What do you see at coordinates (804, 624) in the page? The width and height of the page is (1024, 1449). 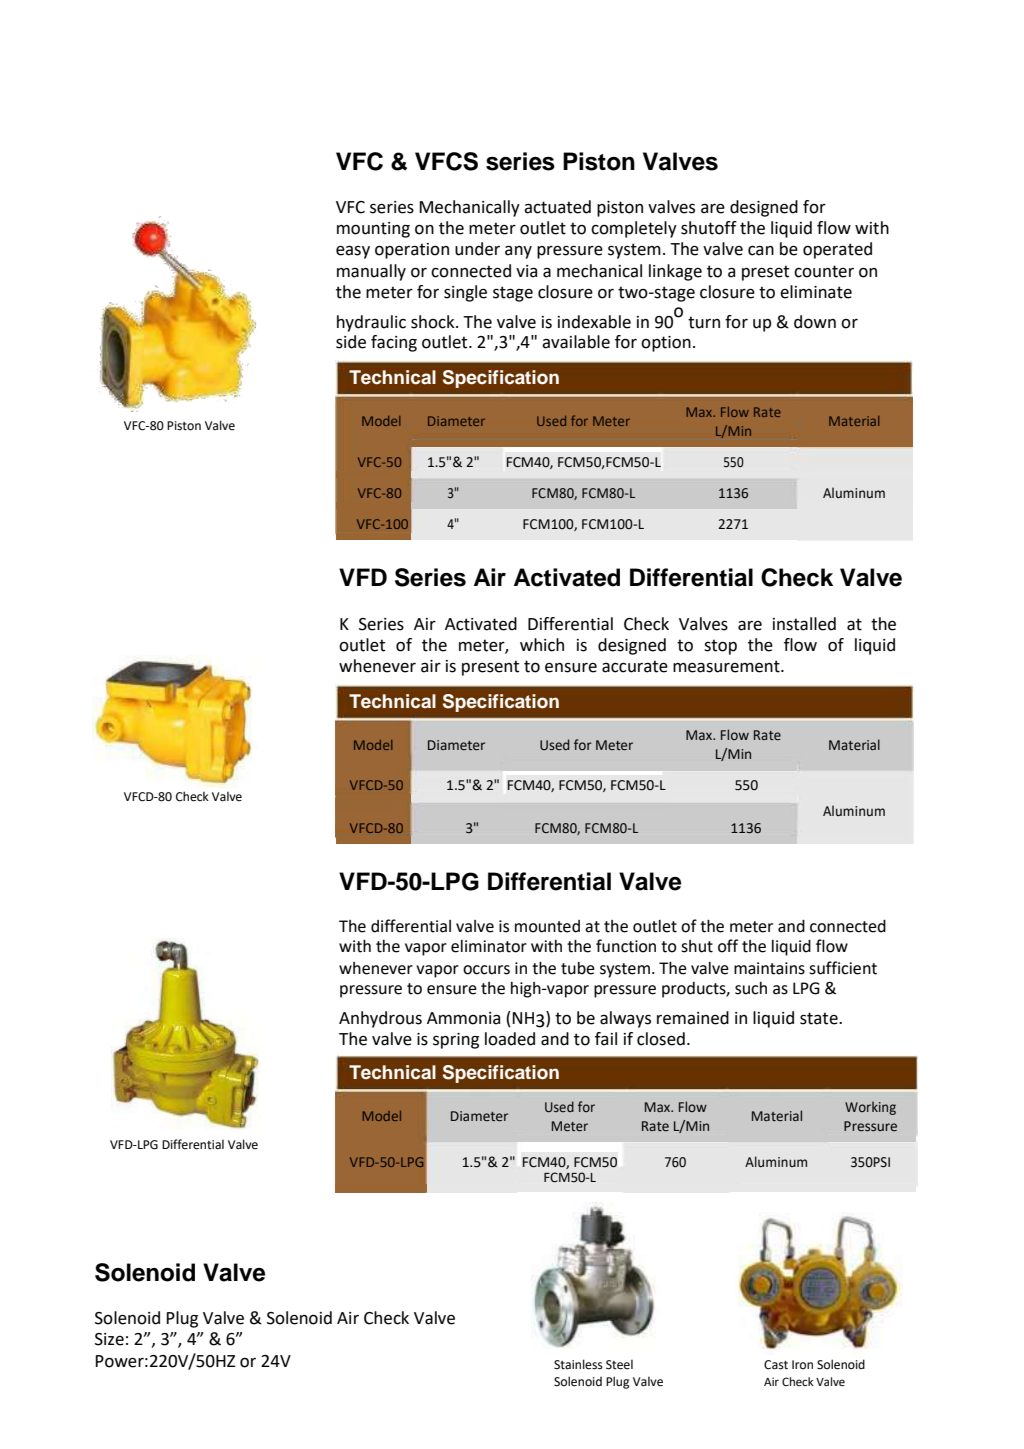 I see `installed` at bounding box center [804, 624].
